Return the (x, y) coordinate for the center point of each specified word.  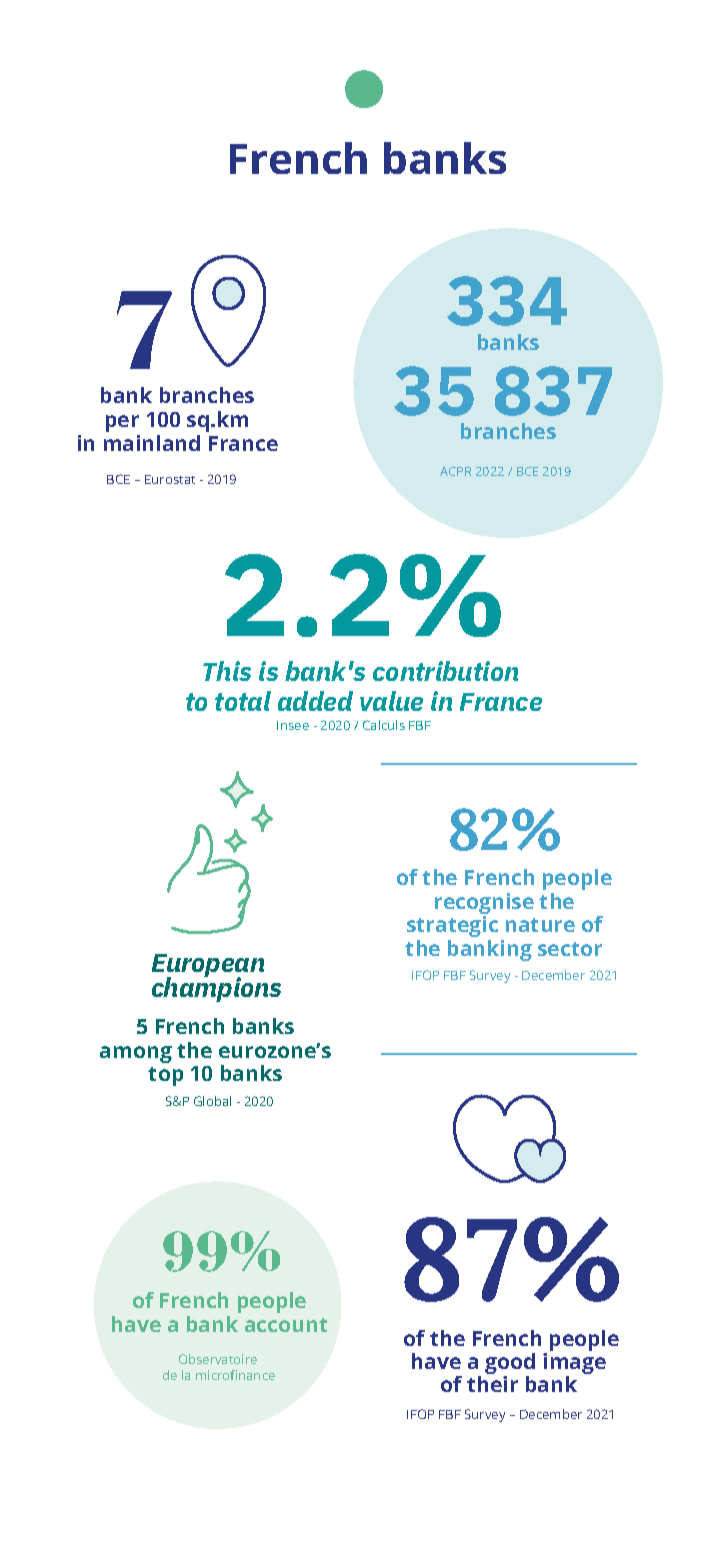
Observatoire (218, 1359)
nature (540, 925)
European (208, 967)
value (391, 701)
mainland (152, 443)
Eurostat (170, 479)
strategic (452, 926)
